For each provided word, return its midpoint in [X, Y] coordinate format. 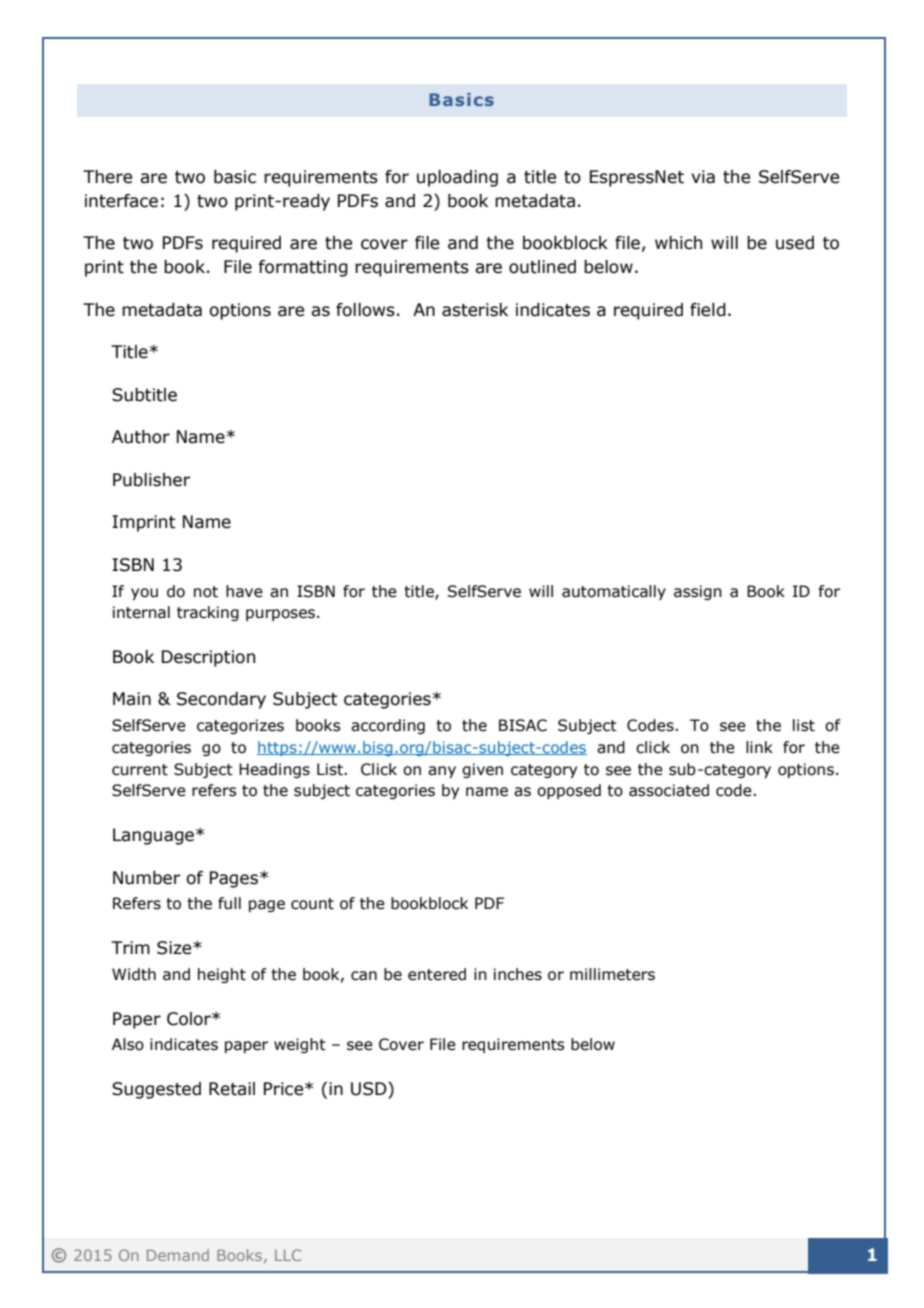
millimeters [612, 974]
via [703, 177]
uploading [457, 178]
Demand [178, 1255]
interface [121, 201]
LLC [288, 1255]
